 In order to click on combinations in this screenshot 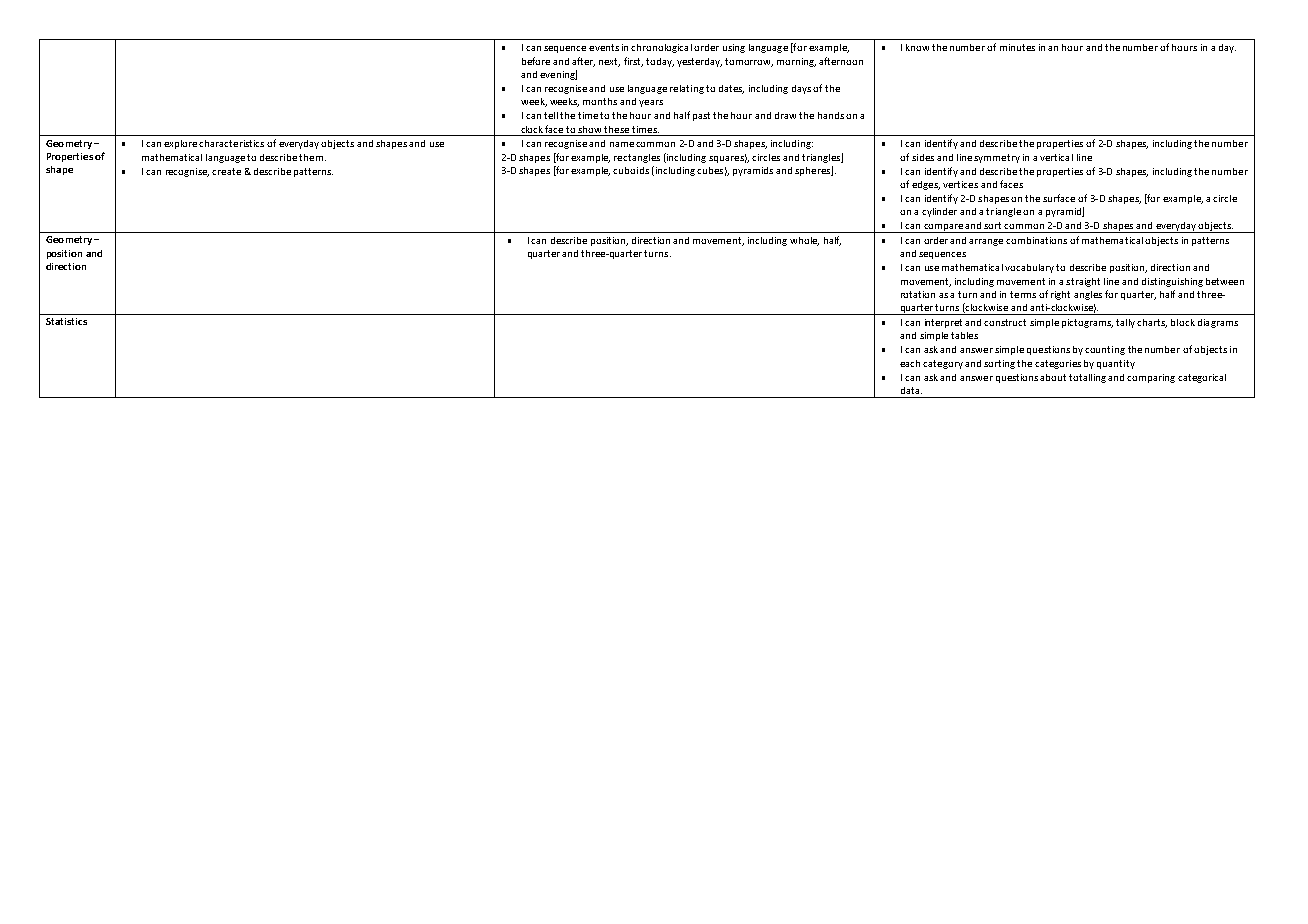, I will do `click(1036, 240)`.
